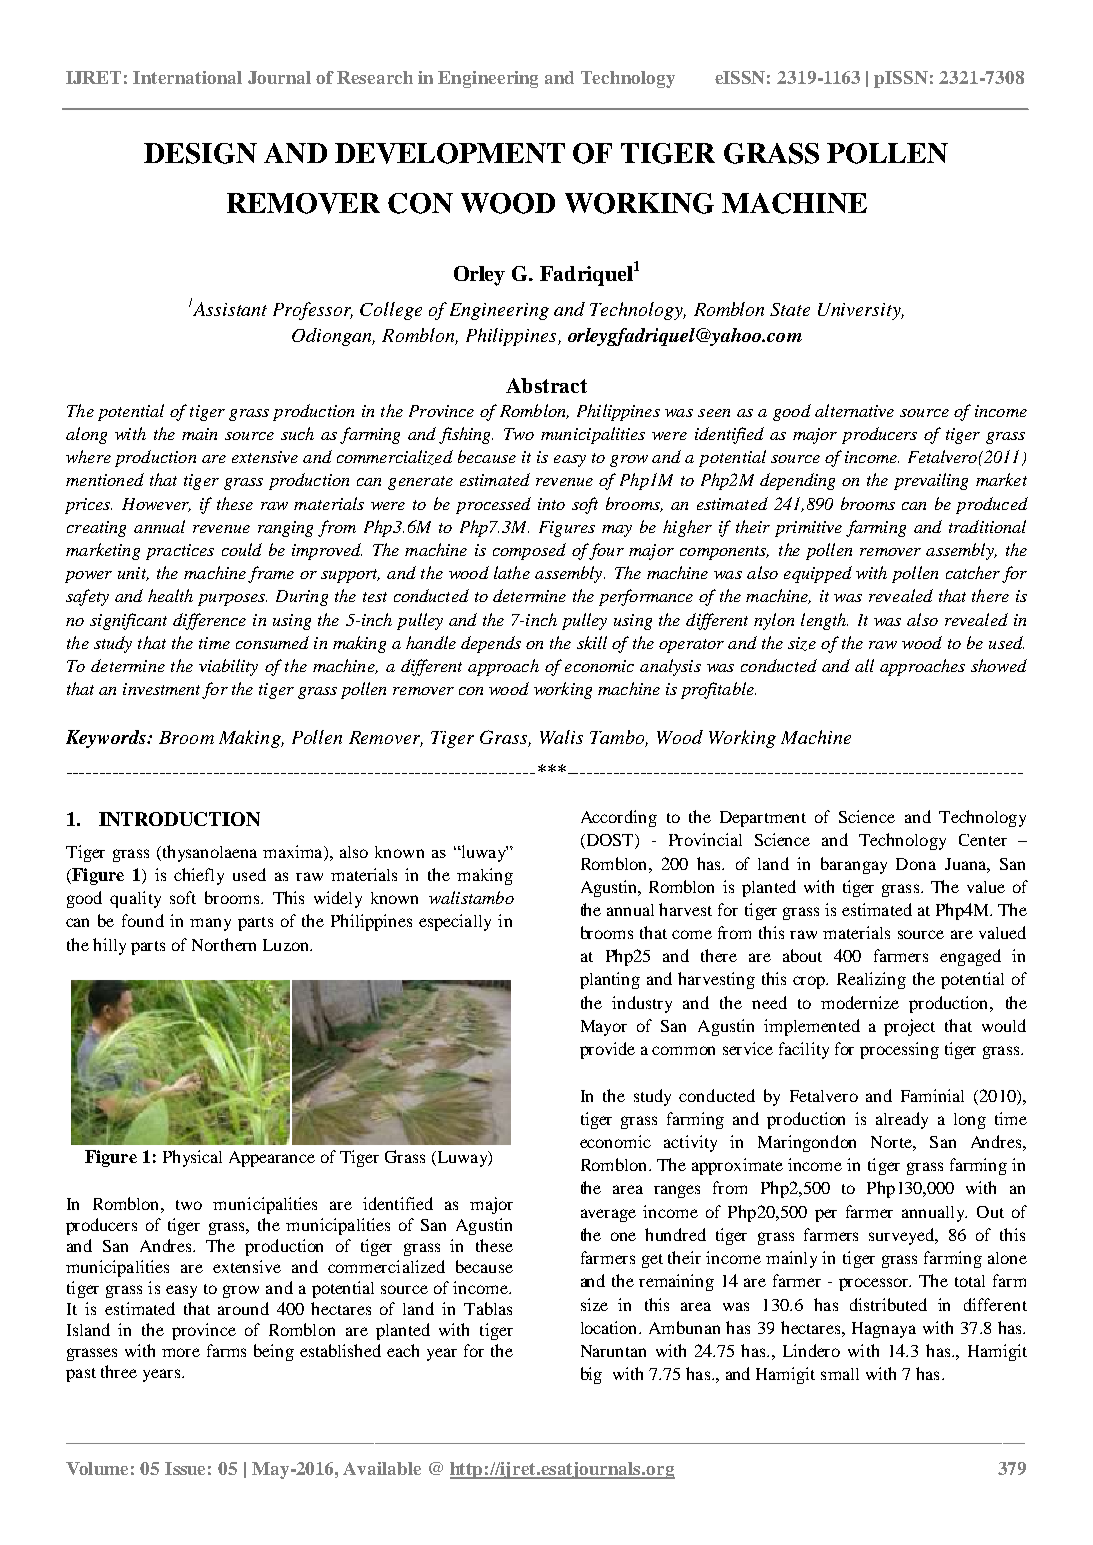 Image resolution: width=1093 pixels, height=1545 pixels. I want to click on Dona, so click(916, 864).
